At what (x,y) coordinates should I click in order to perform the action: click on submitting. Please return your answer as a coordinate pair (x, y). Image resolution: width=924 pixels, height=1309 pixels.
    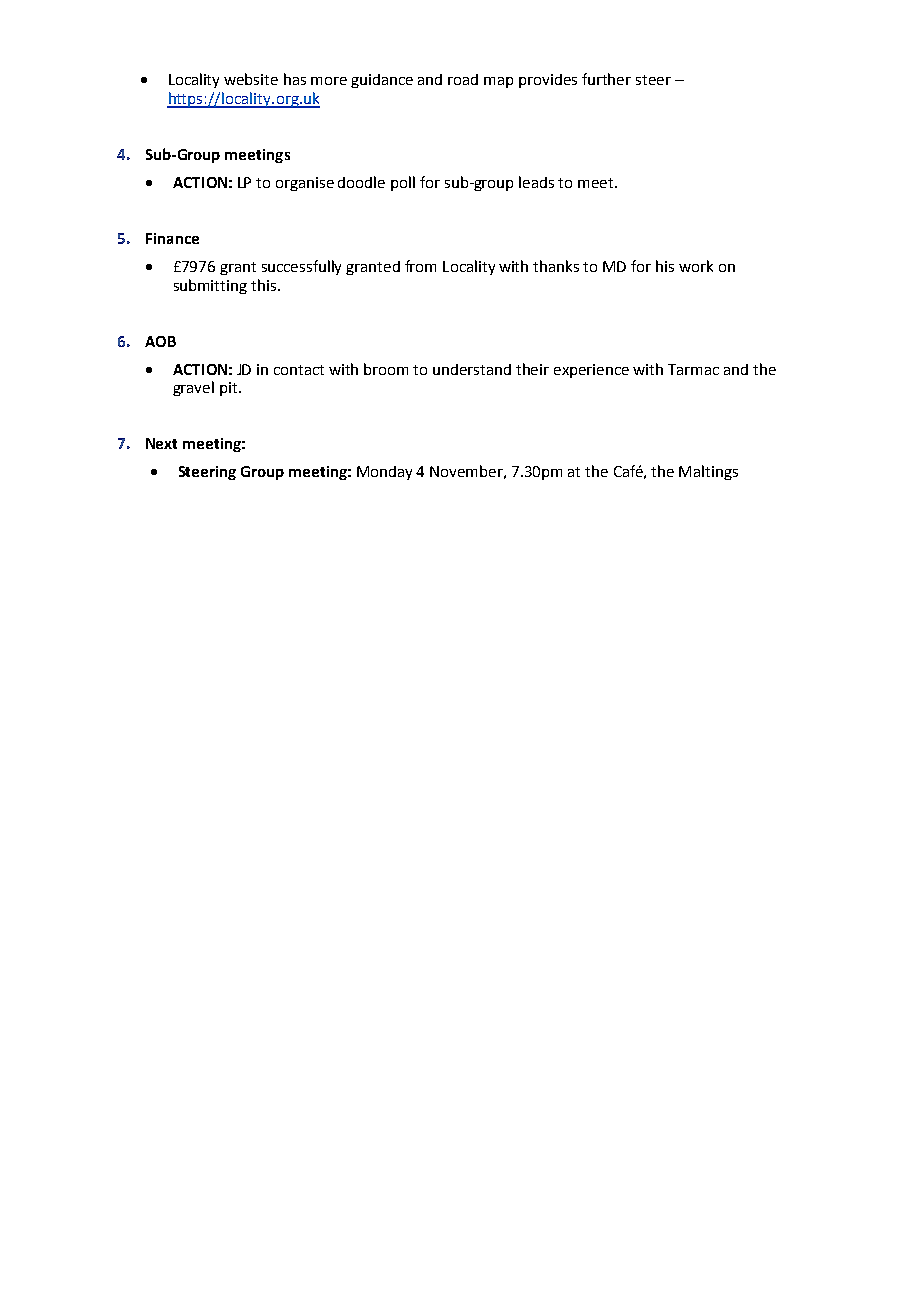
    Looking at the image, I should click on (210, 286).
